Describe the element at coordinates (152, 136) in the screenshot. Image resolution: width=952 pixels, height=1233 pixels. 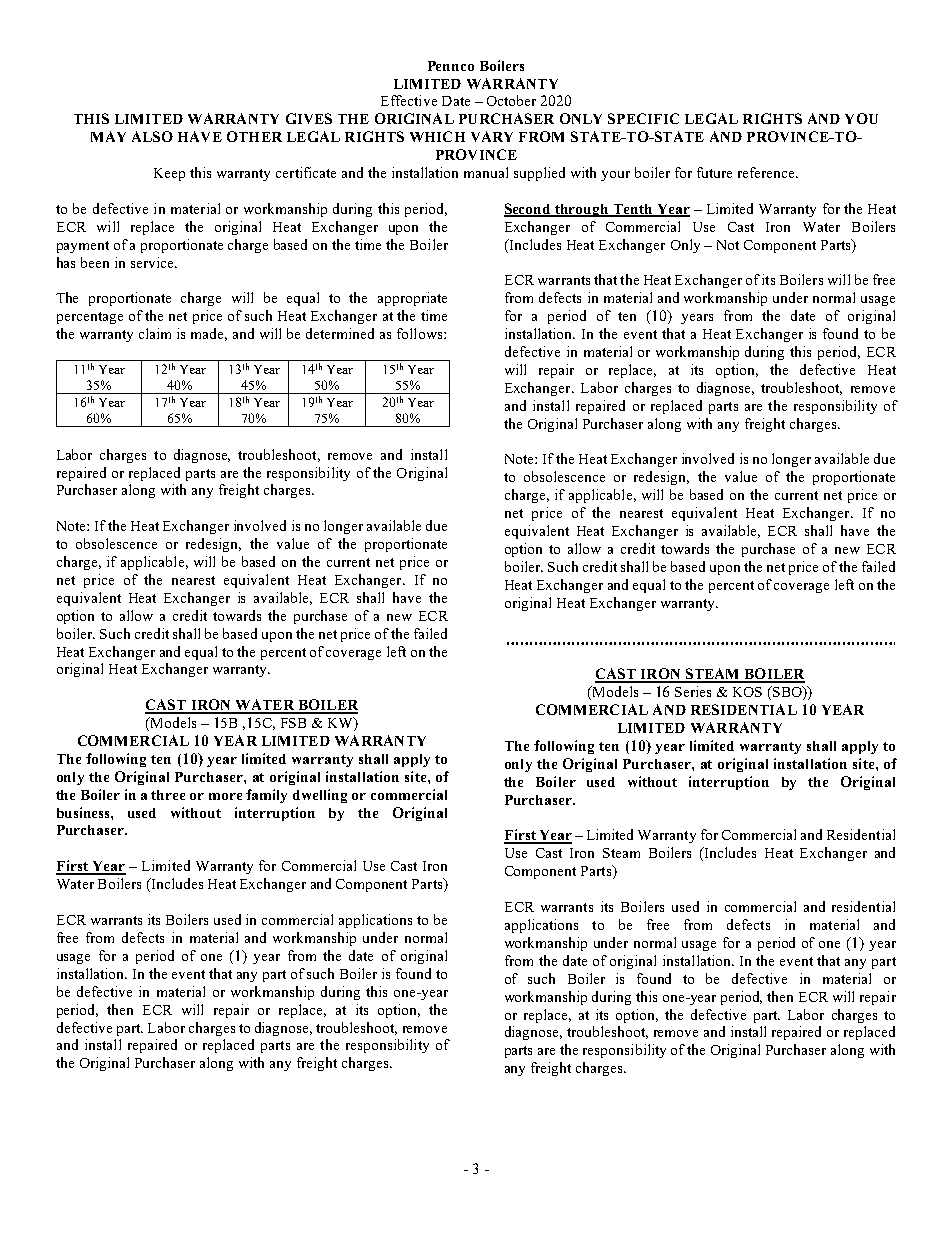
I see `ALSO` at that location.
